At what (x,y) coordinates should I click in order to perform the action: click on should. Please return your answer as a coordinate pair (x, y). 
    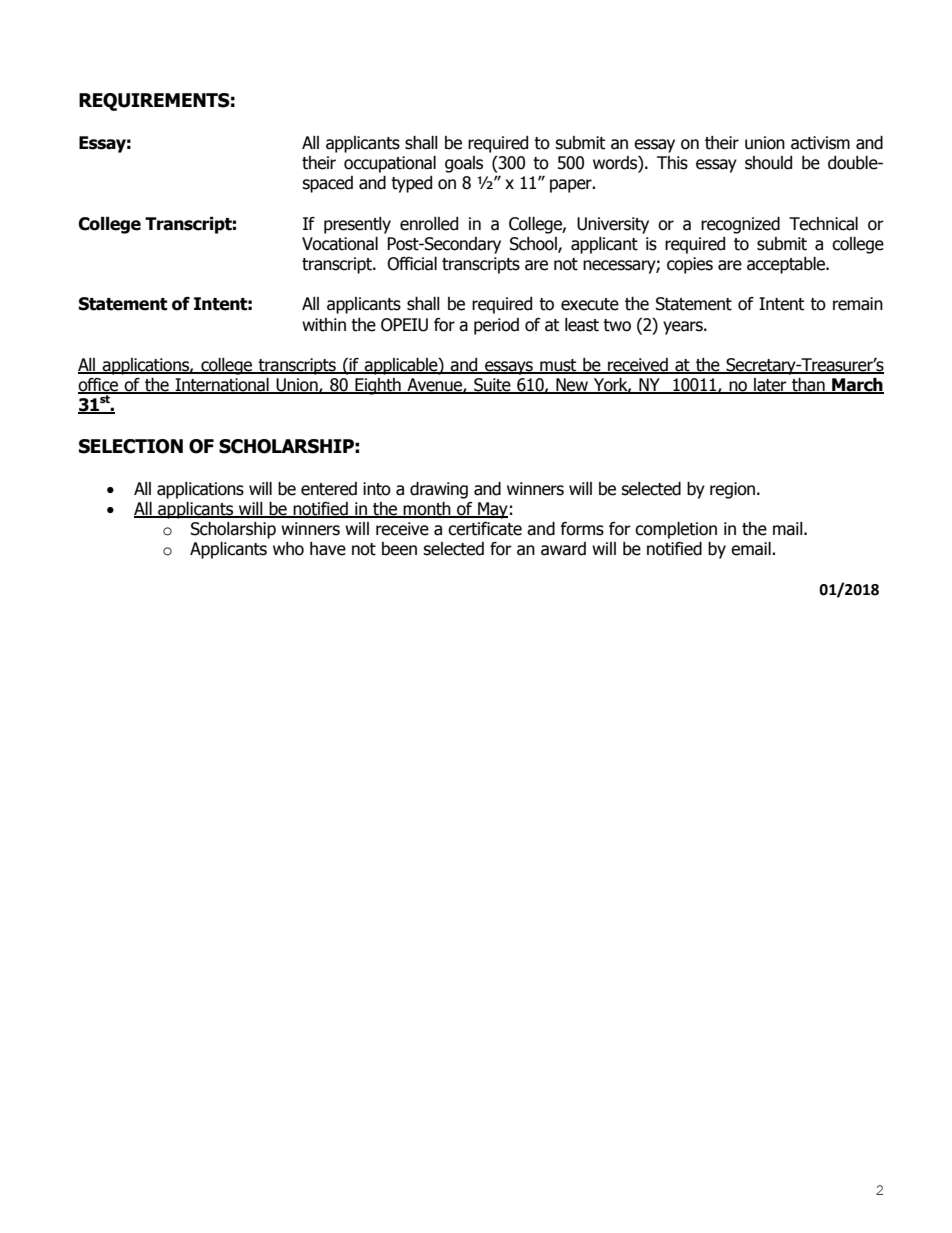
    Looking at the image, I should click on (768, 163).
